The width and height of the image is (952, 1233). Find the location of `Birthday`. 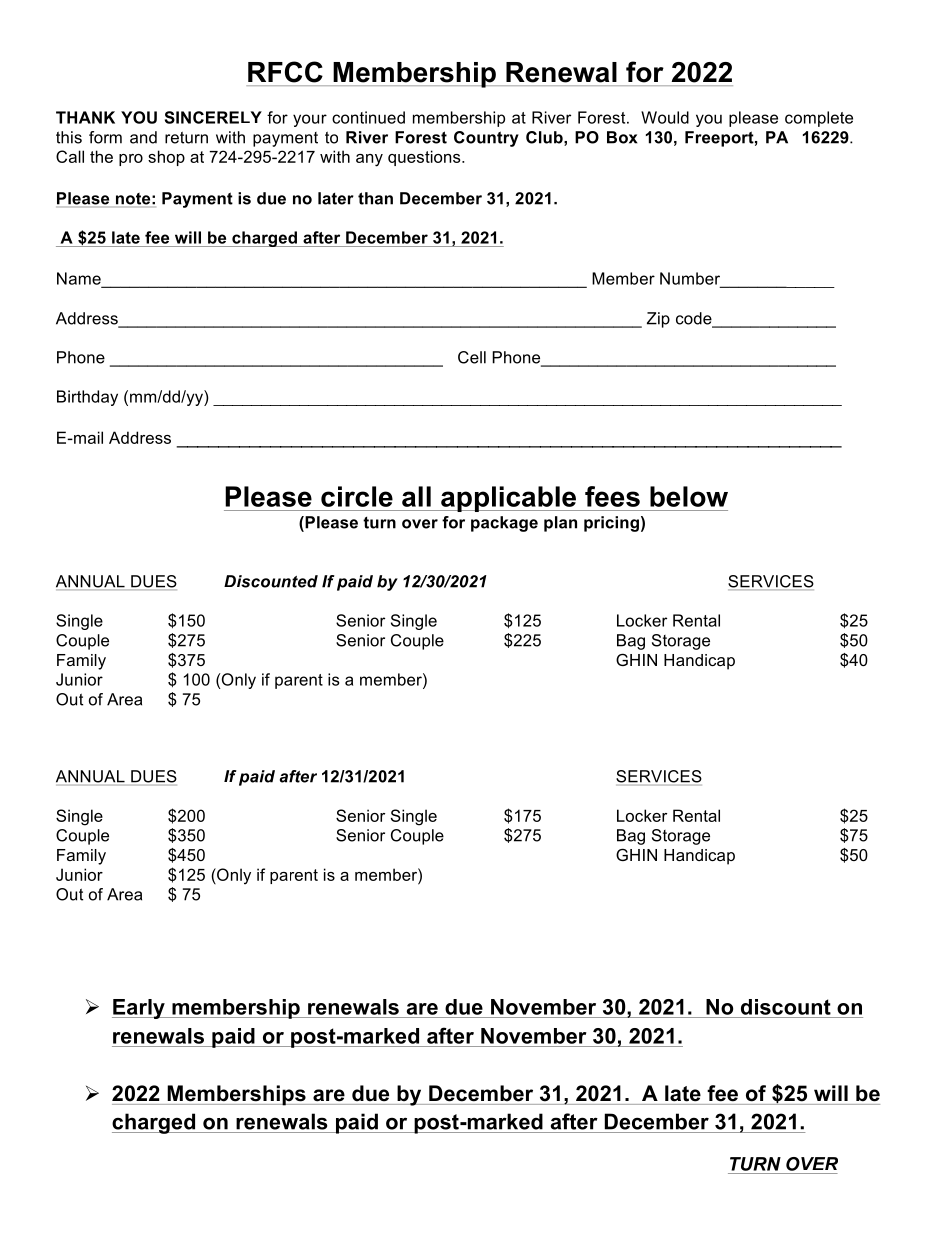

Birthday is located at coordinates (87, 398).
